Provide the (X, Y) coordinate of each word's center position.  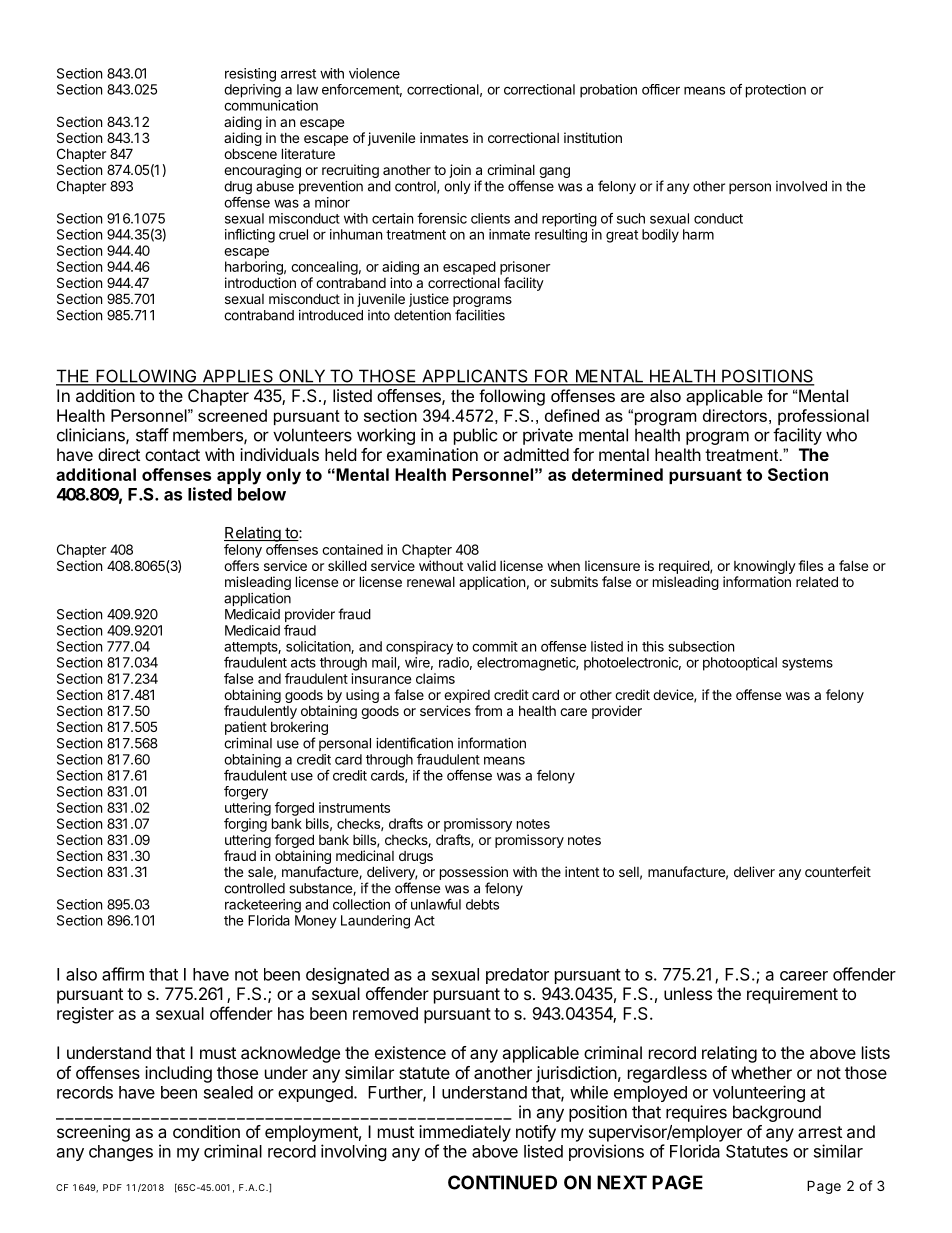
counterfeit (838, 871)
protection (776, 91)
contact (172, 455)
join (460, 171)
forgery (246, 793)
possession (474, 873)
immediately (465, 1133)
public (475, 436)
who (841, 435)
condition (206, 1131)
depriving (252, 91)
